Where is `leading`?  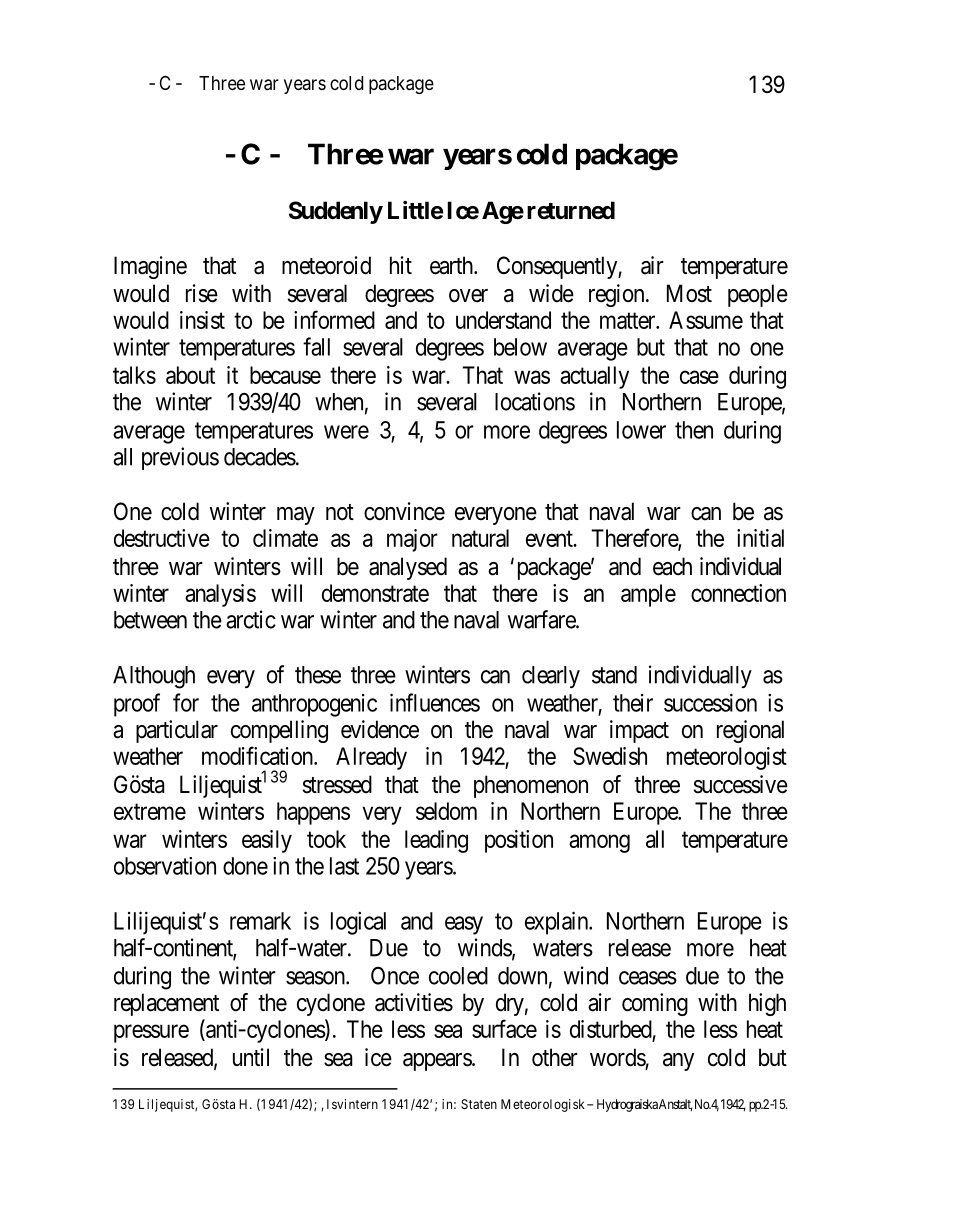 leading is located at coordinates (436, 841).
